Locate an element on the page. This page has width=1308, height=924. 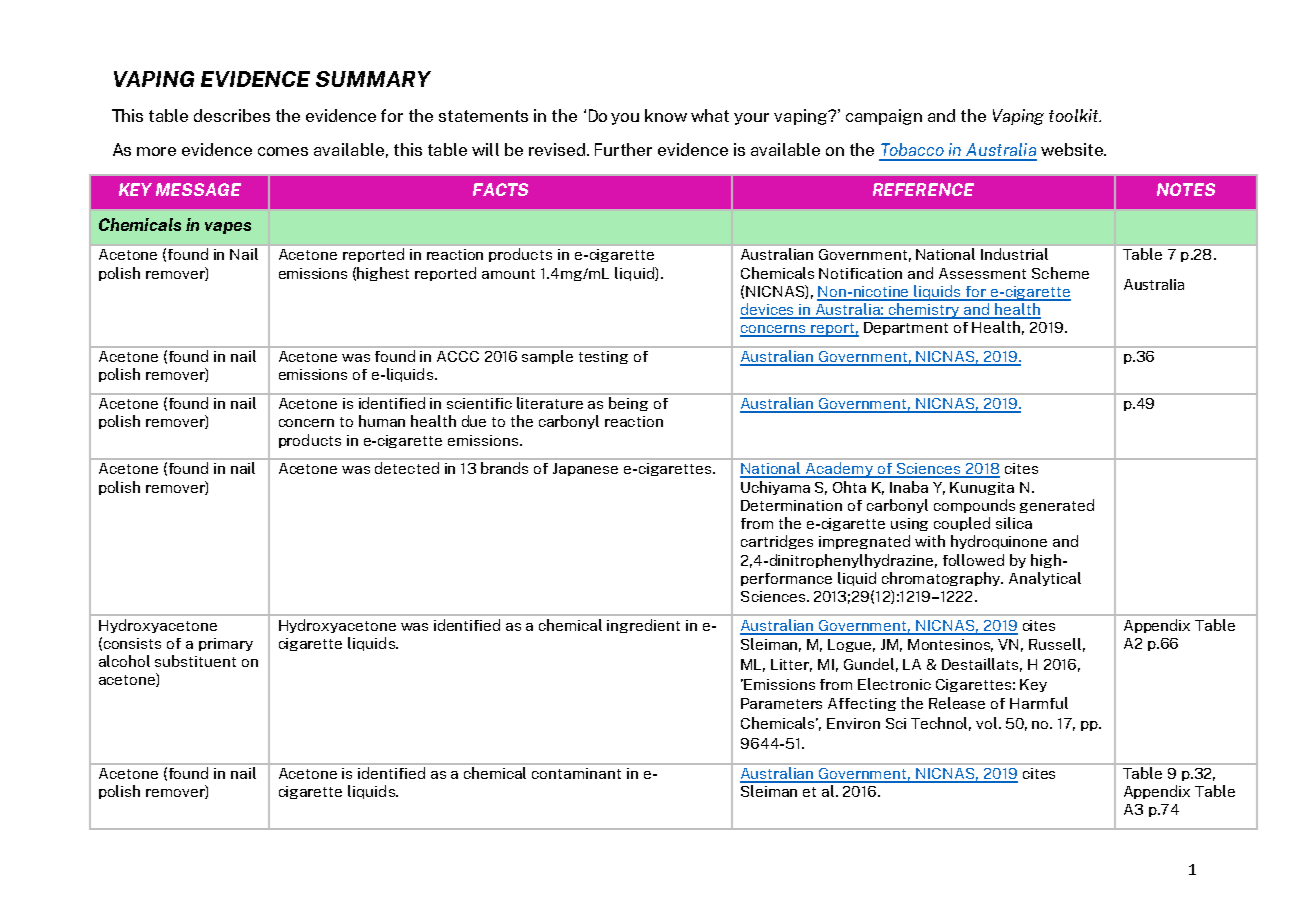
detected is located at coordinates (407, 468).
